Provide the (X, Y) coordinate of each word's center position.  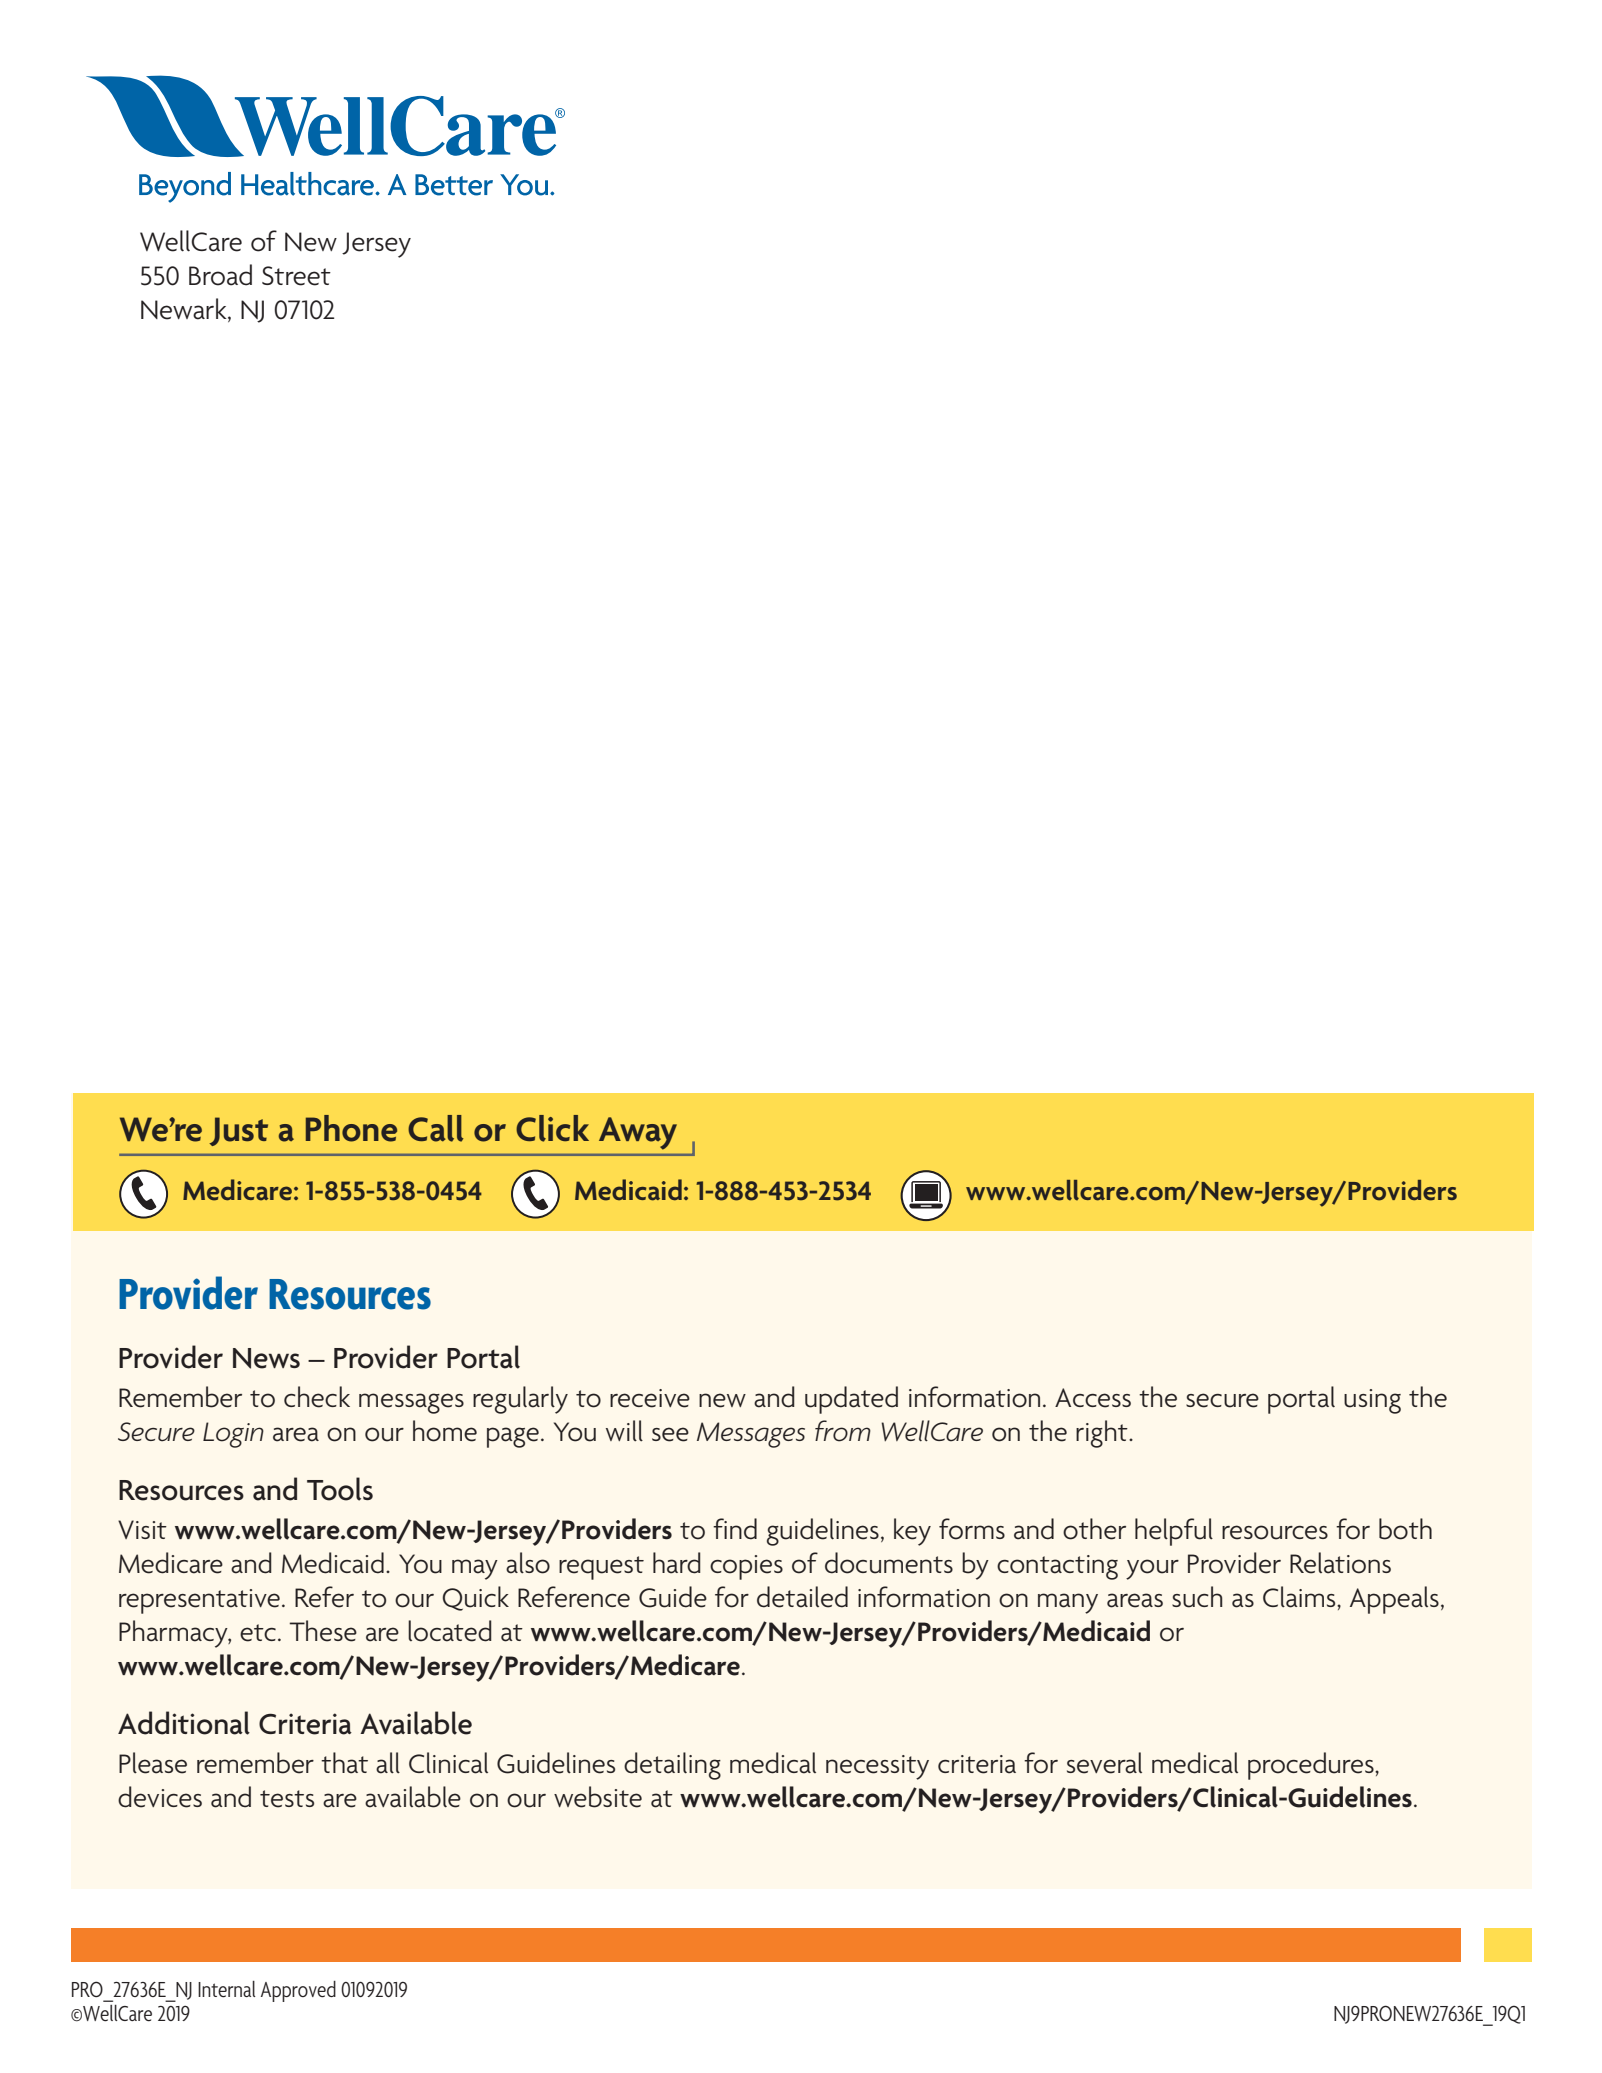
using (1372, 1401)
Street (296, 276)
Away (638, 1133)
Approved (298, 1991)
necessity (877, 1767)
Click (552, 1128)
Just (238, 1131)
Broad (220, 275)
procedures (1312, 1766)
